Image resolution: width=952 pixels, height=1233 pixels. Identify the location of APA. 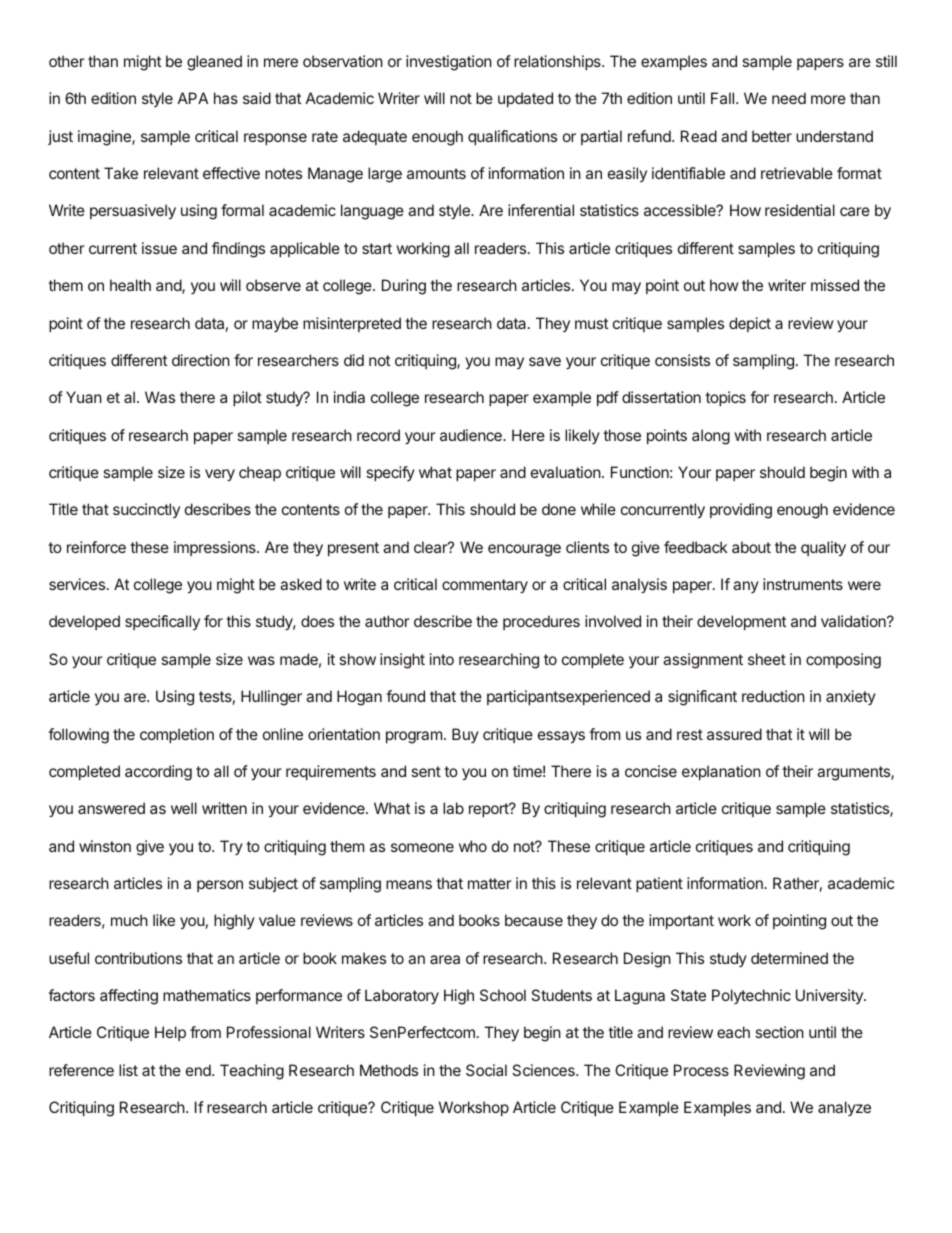
(193, 98).
